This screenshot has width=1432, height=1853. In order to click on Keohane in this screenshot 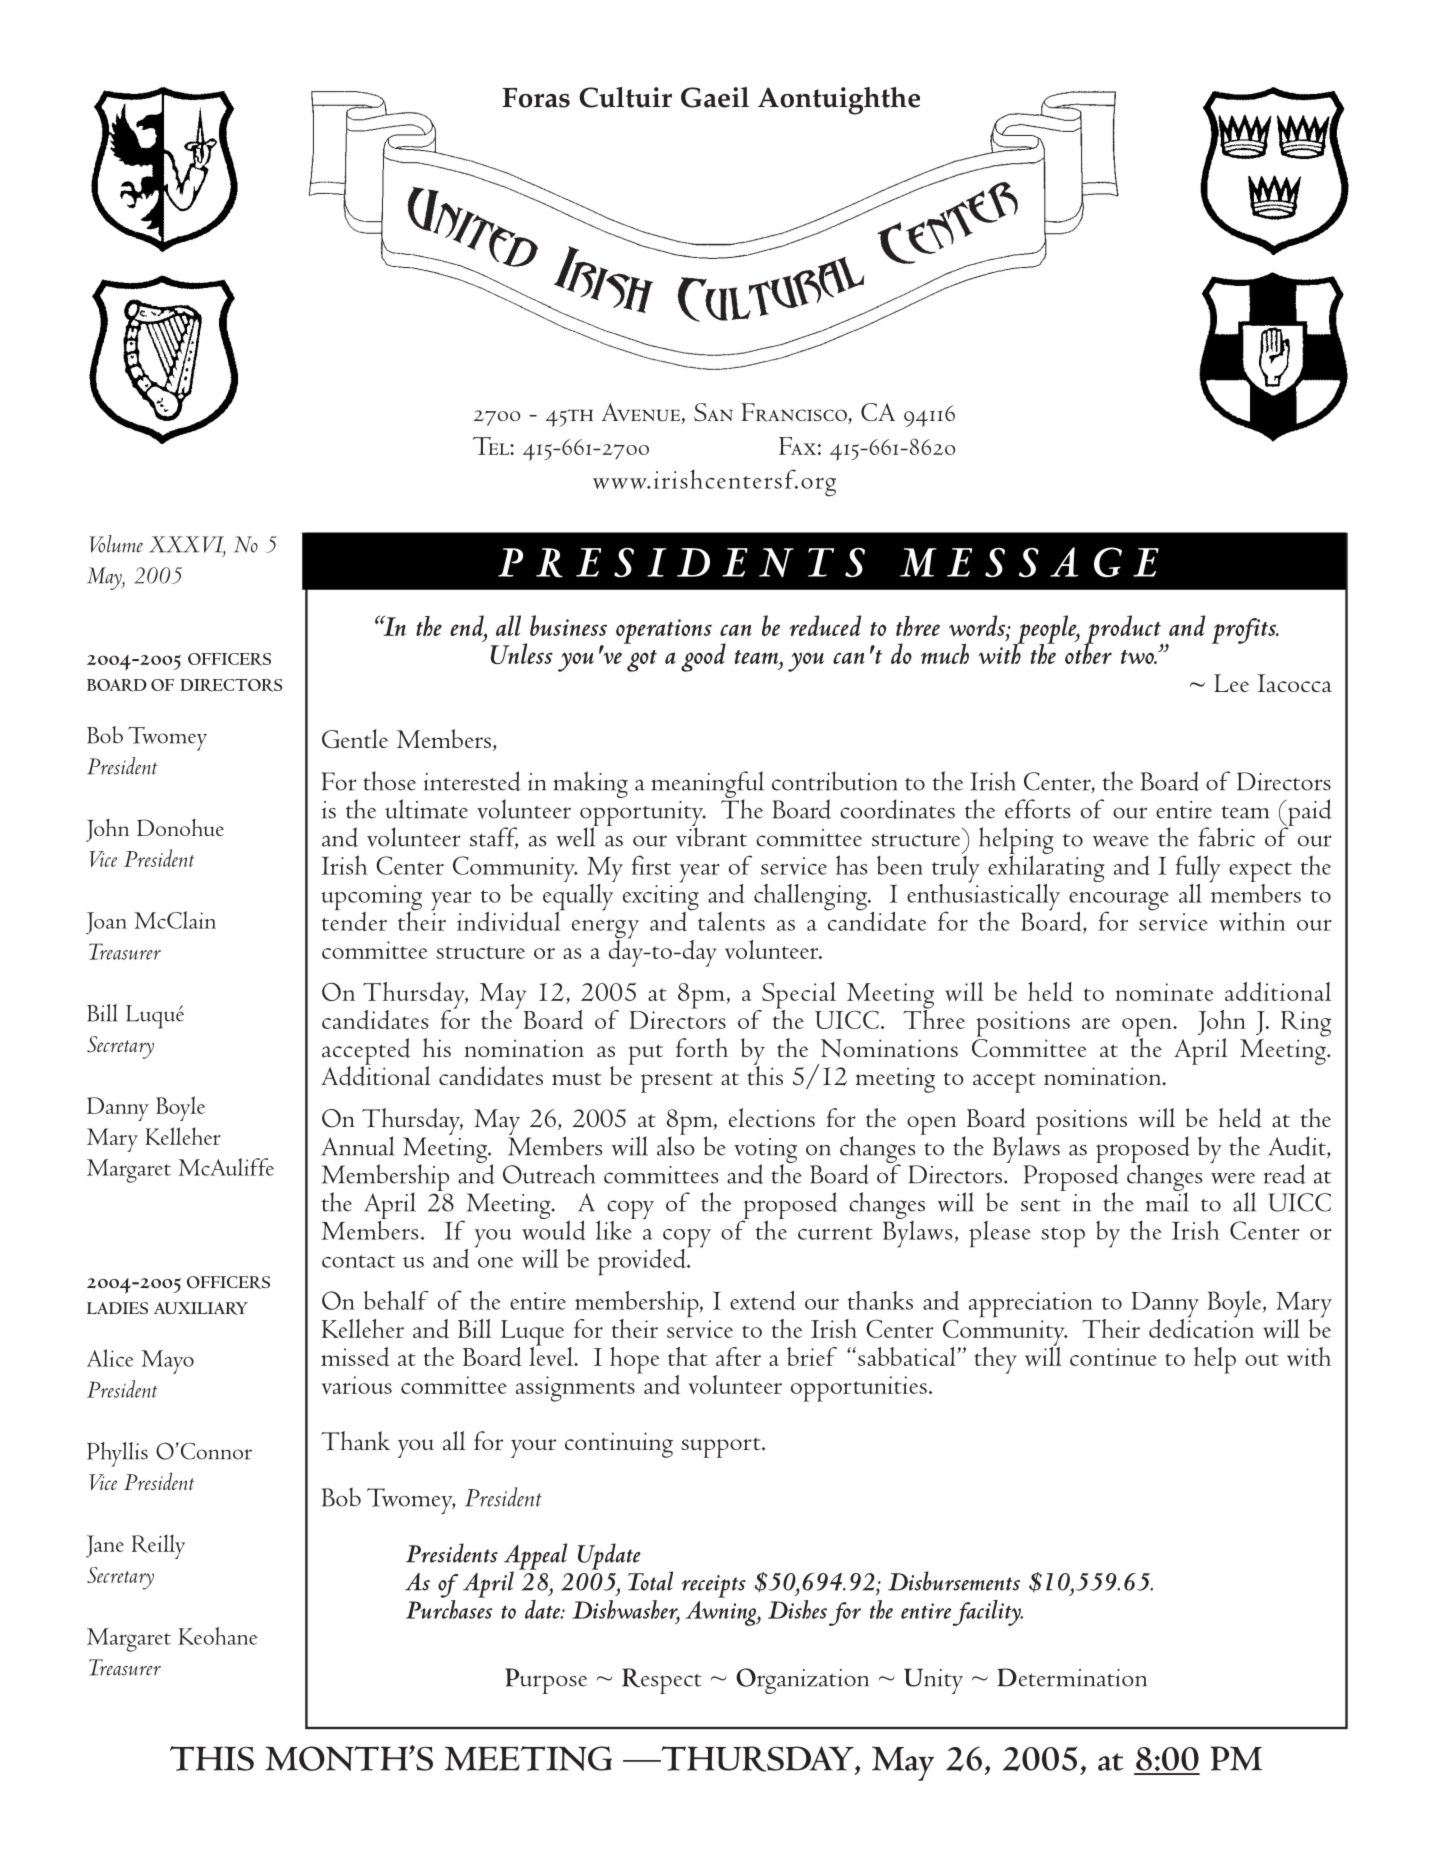, I will do `click(218, 1636)`.
